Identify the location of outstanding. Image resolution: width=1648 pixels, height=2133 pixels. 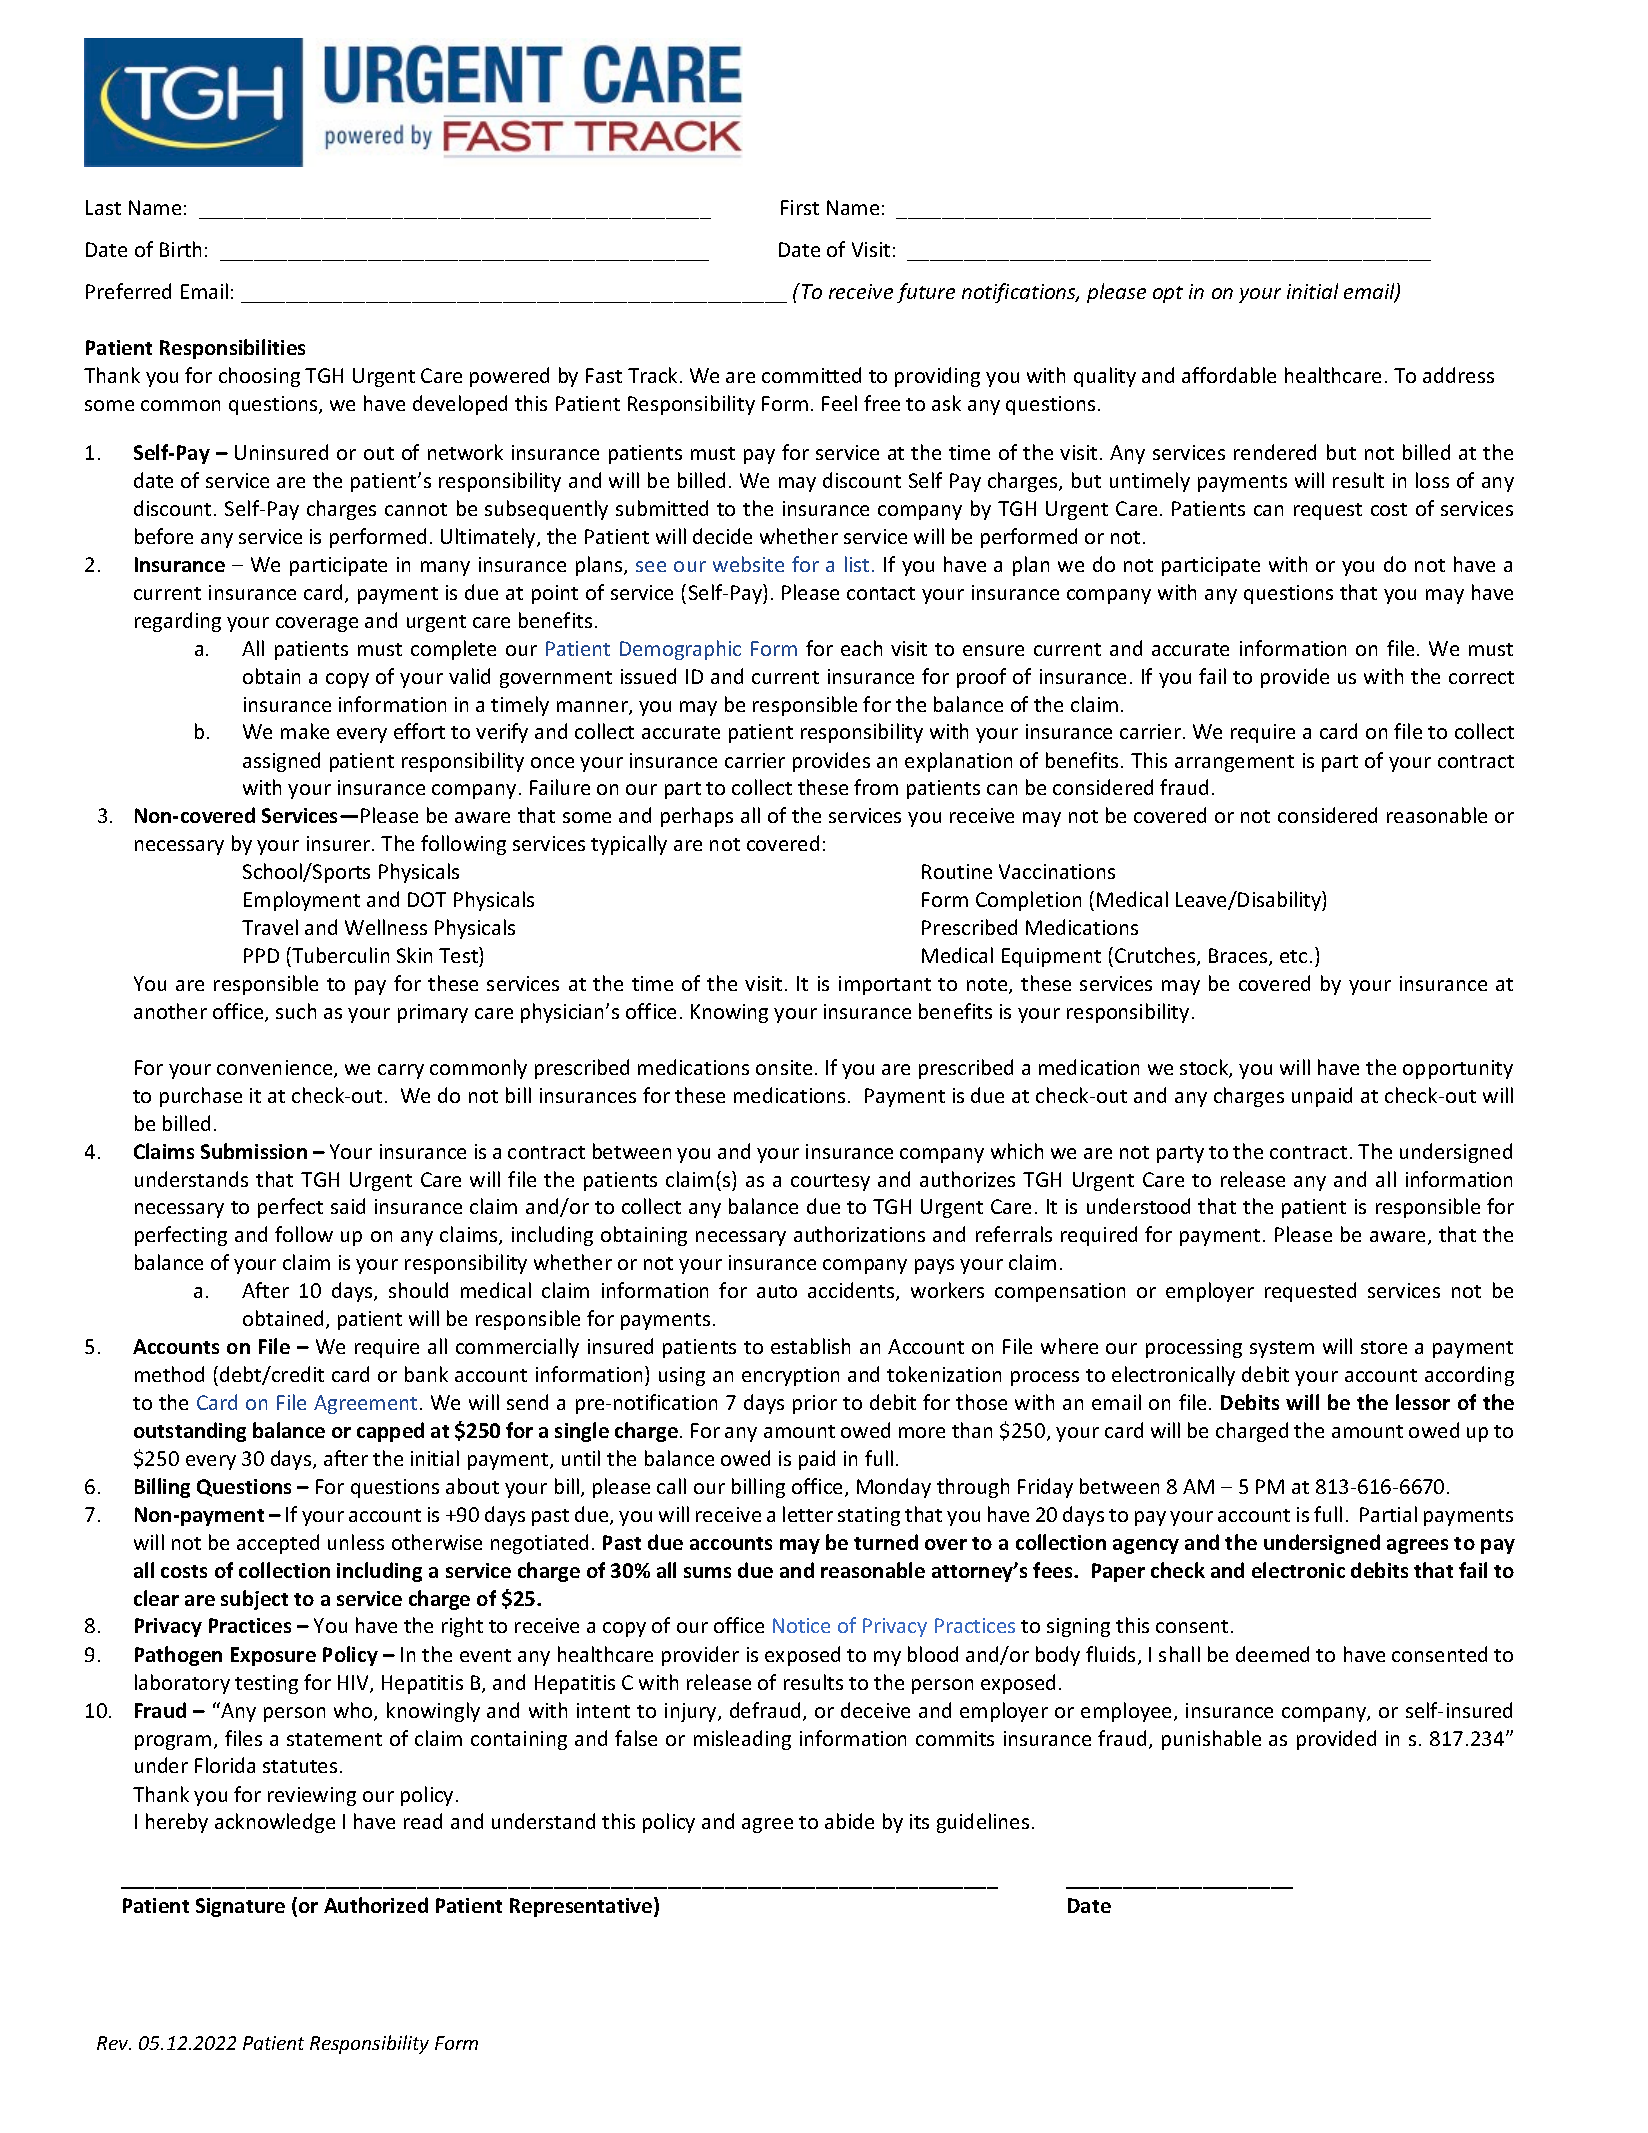
(190, 1432).
